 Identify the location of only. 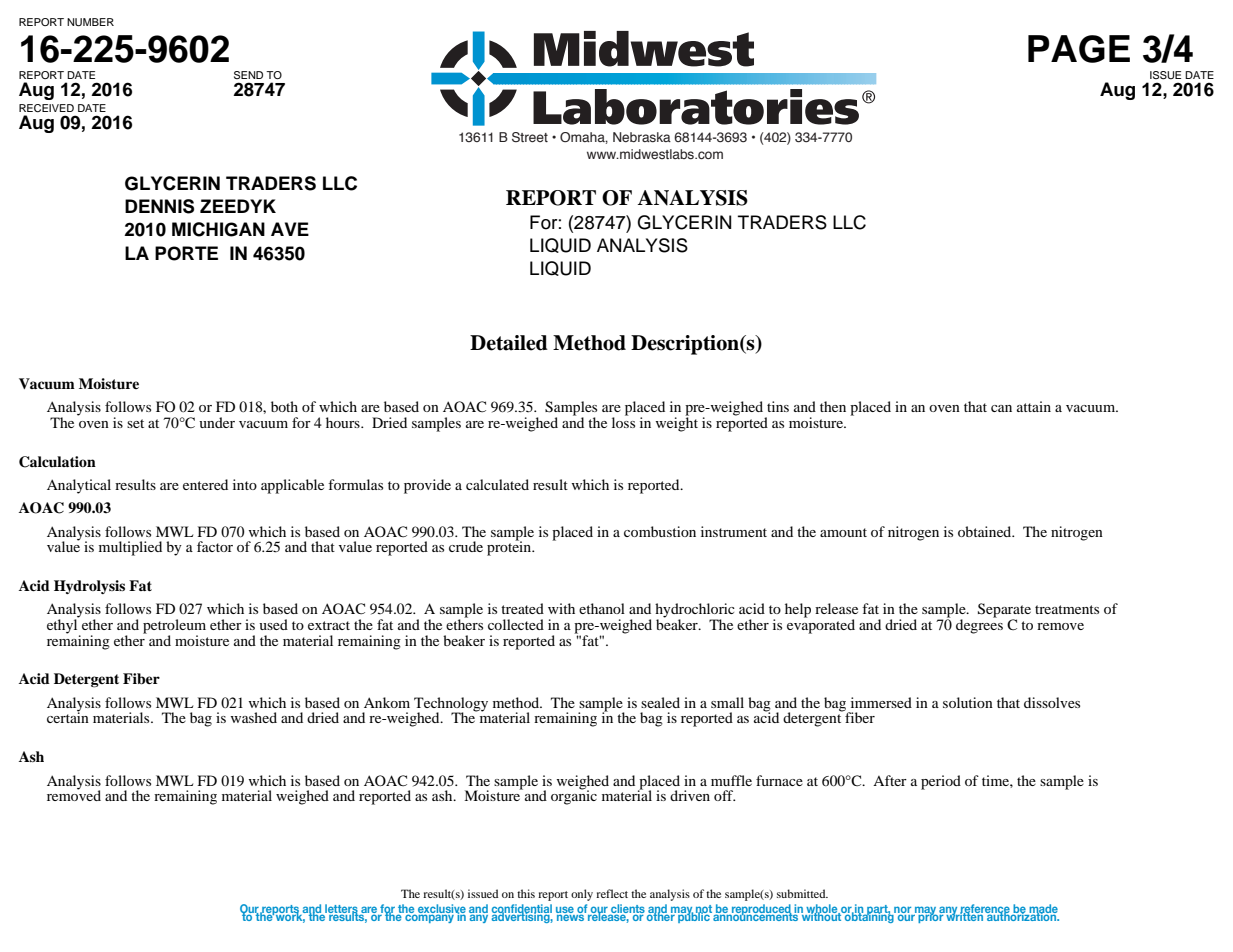
(582, 895).
